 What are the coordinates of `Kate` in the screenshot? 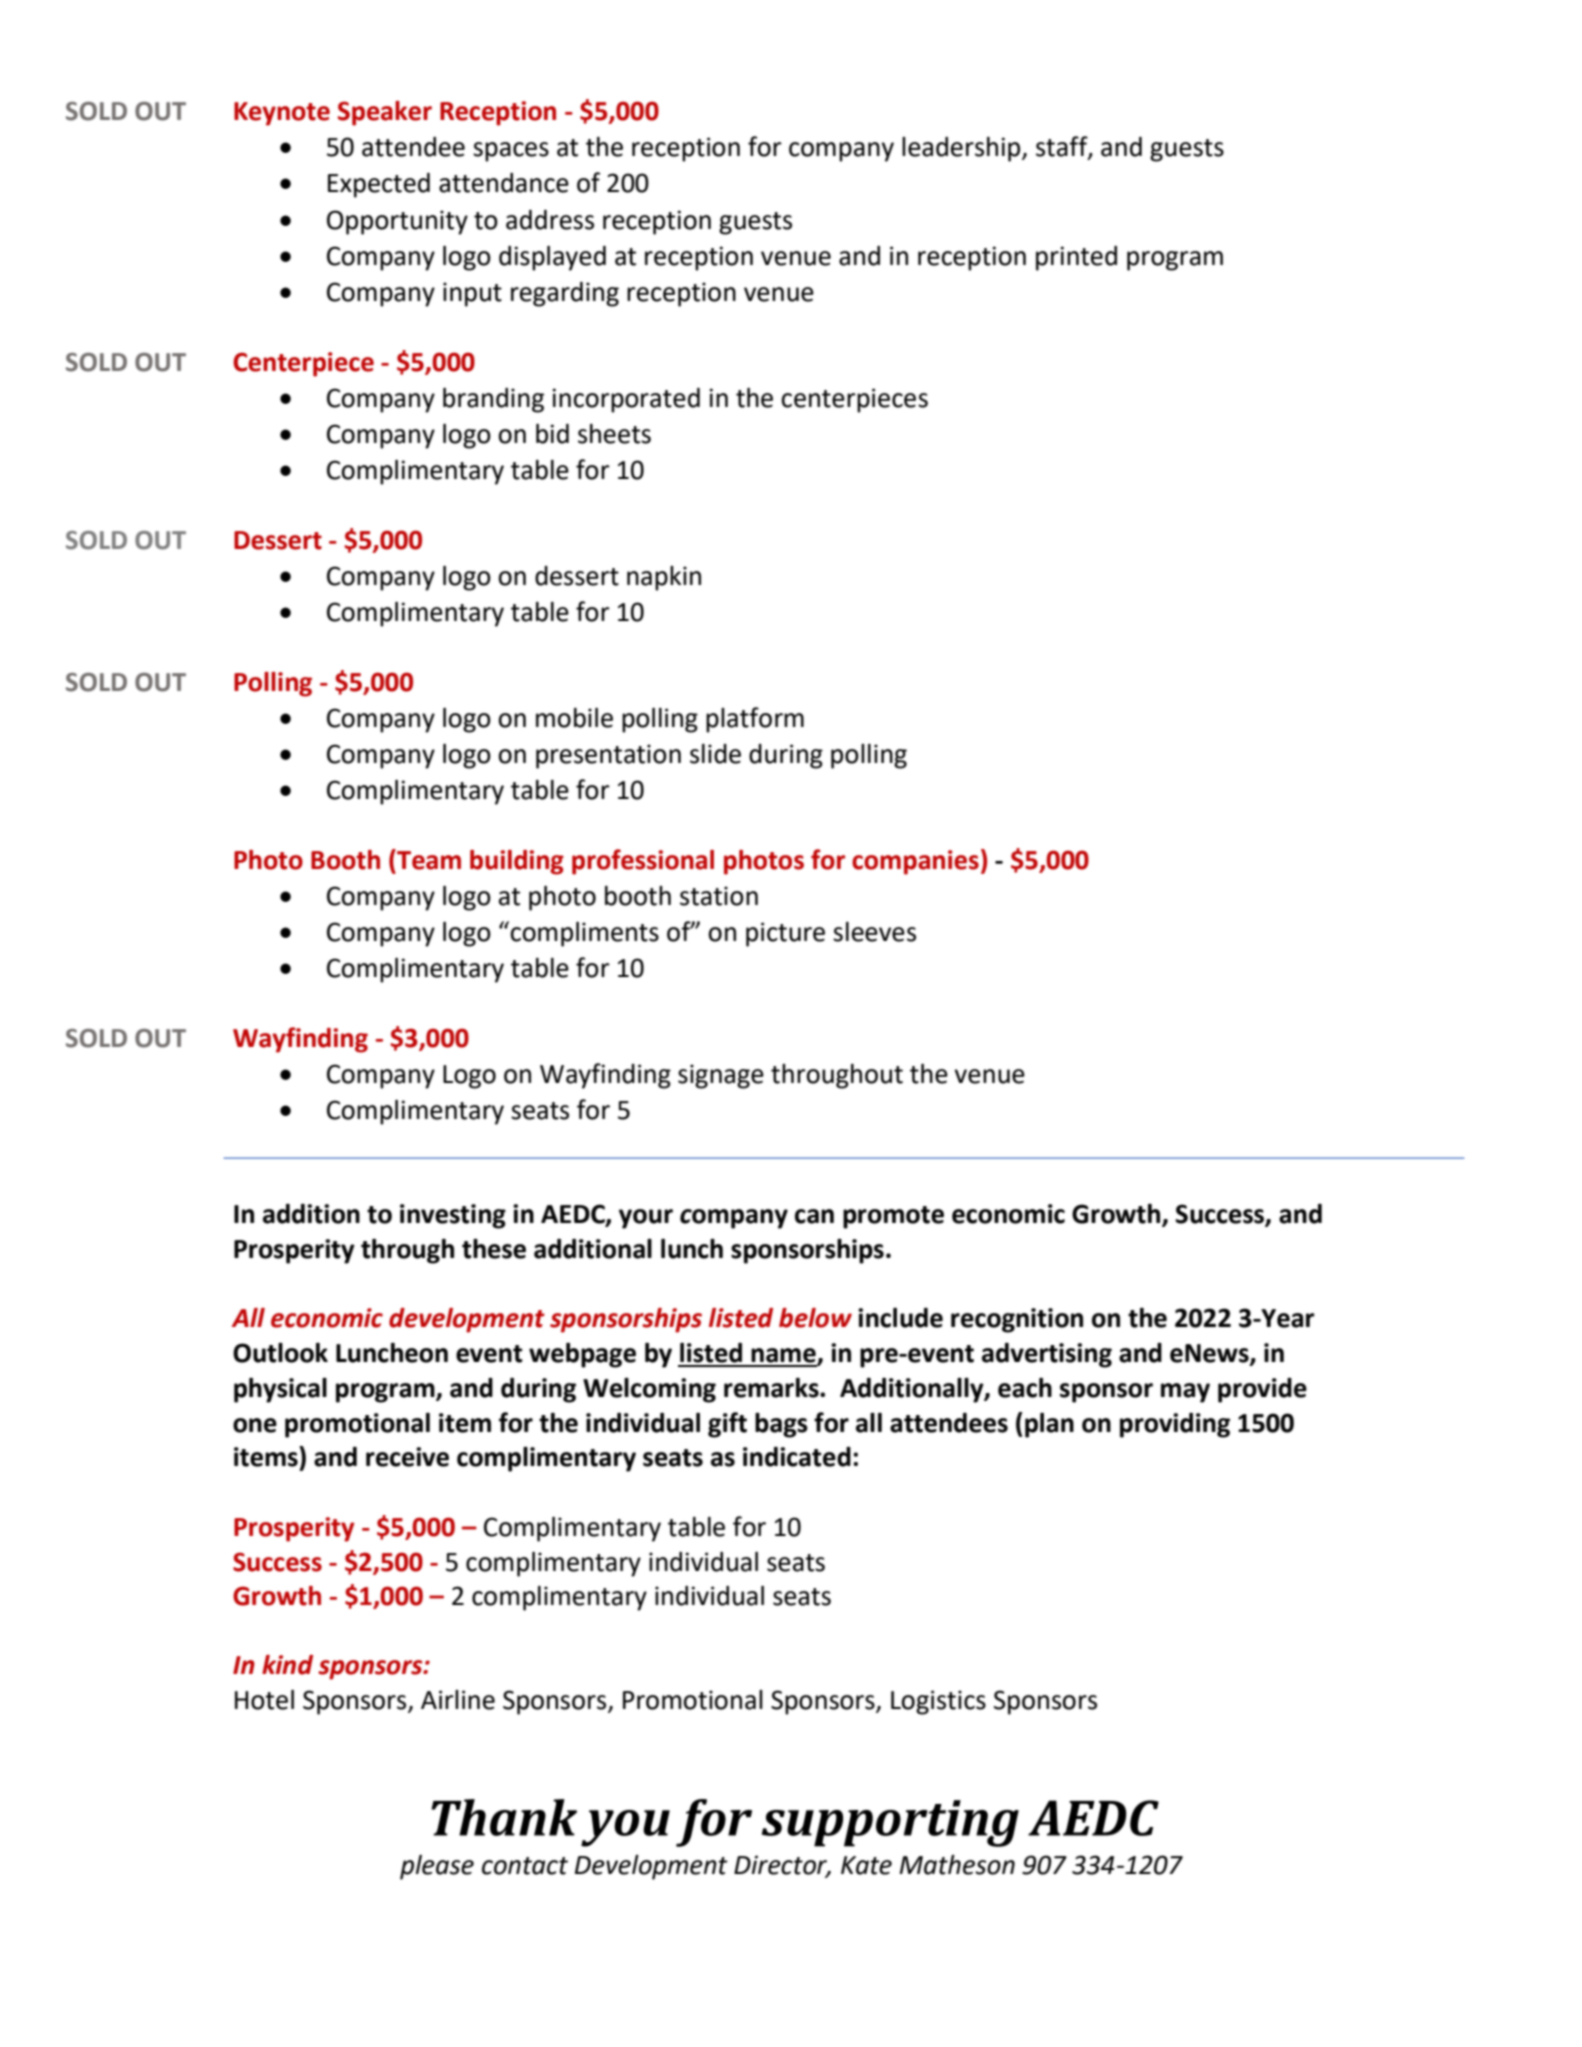 It's located at (866, 1865).
